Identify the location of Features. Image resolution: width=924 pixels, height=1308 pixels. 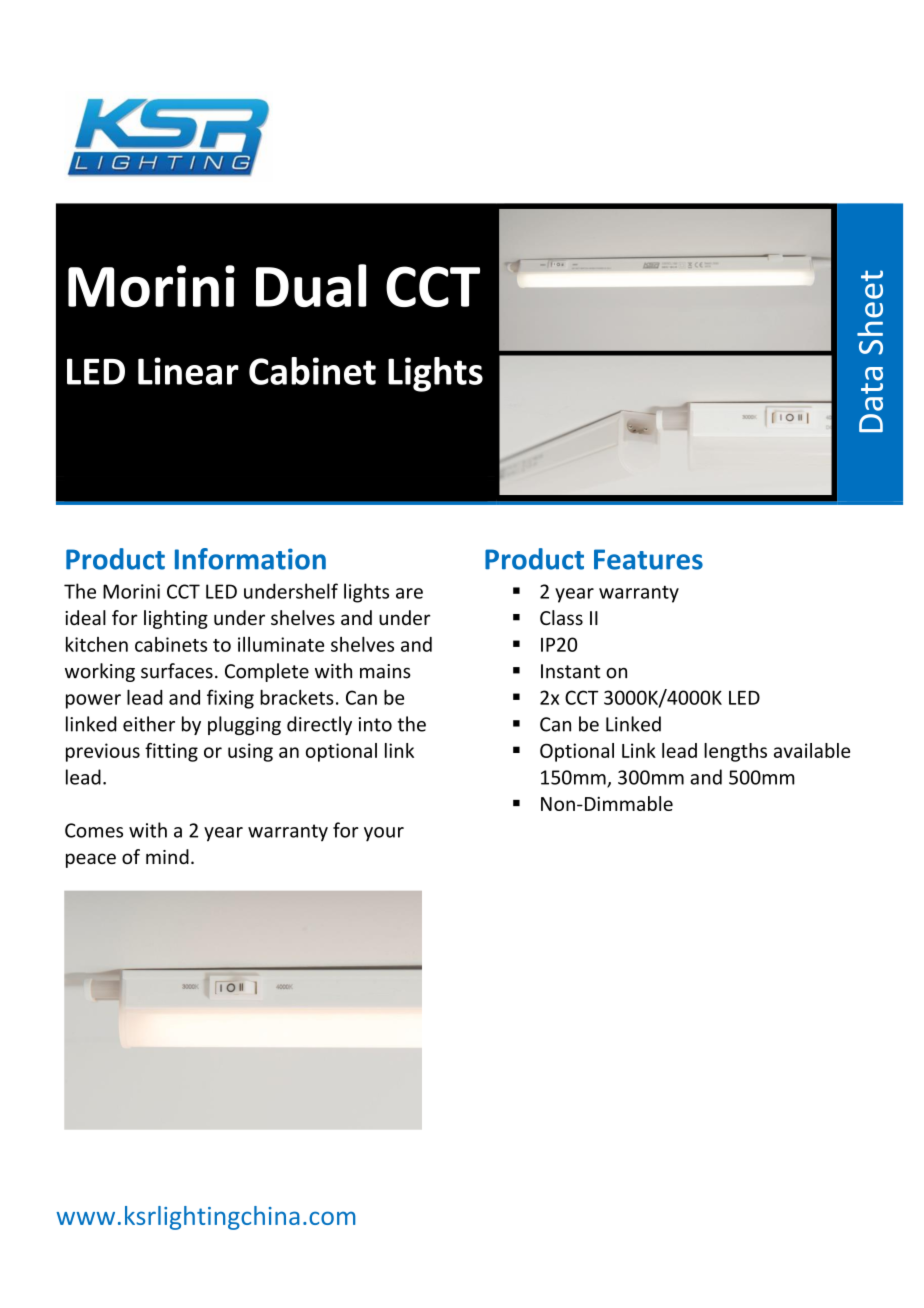
(648, 559).
